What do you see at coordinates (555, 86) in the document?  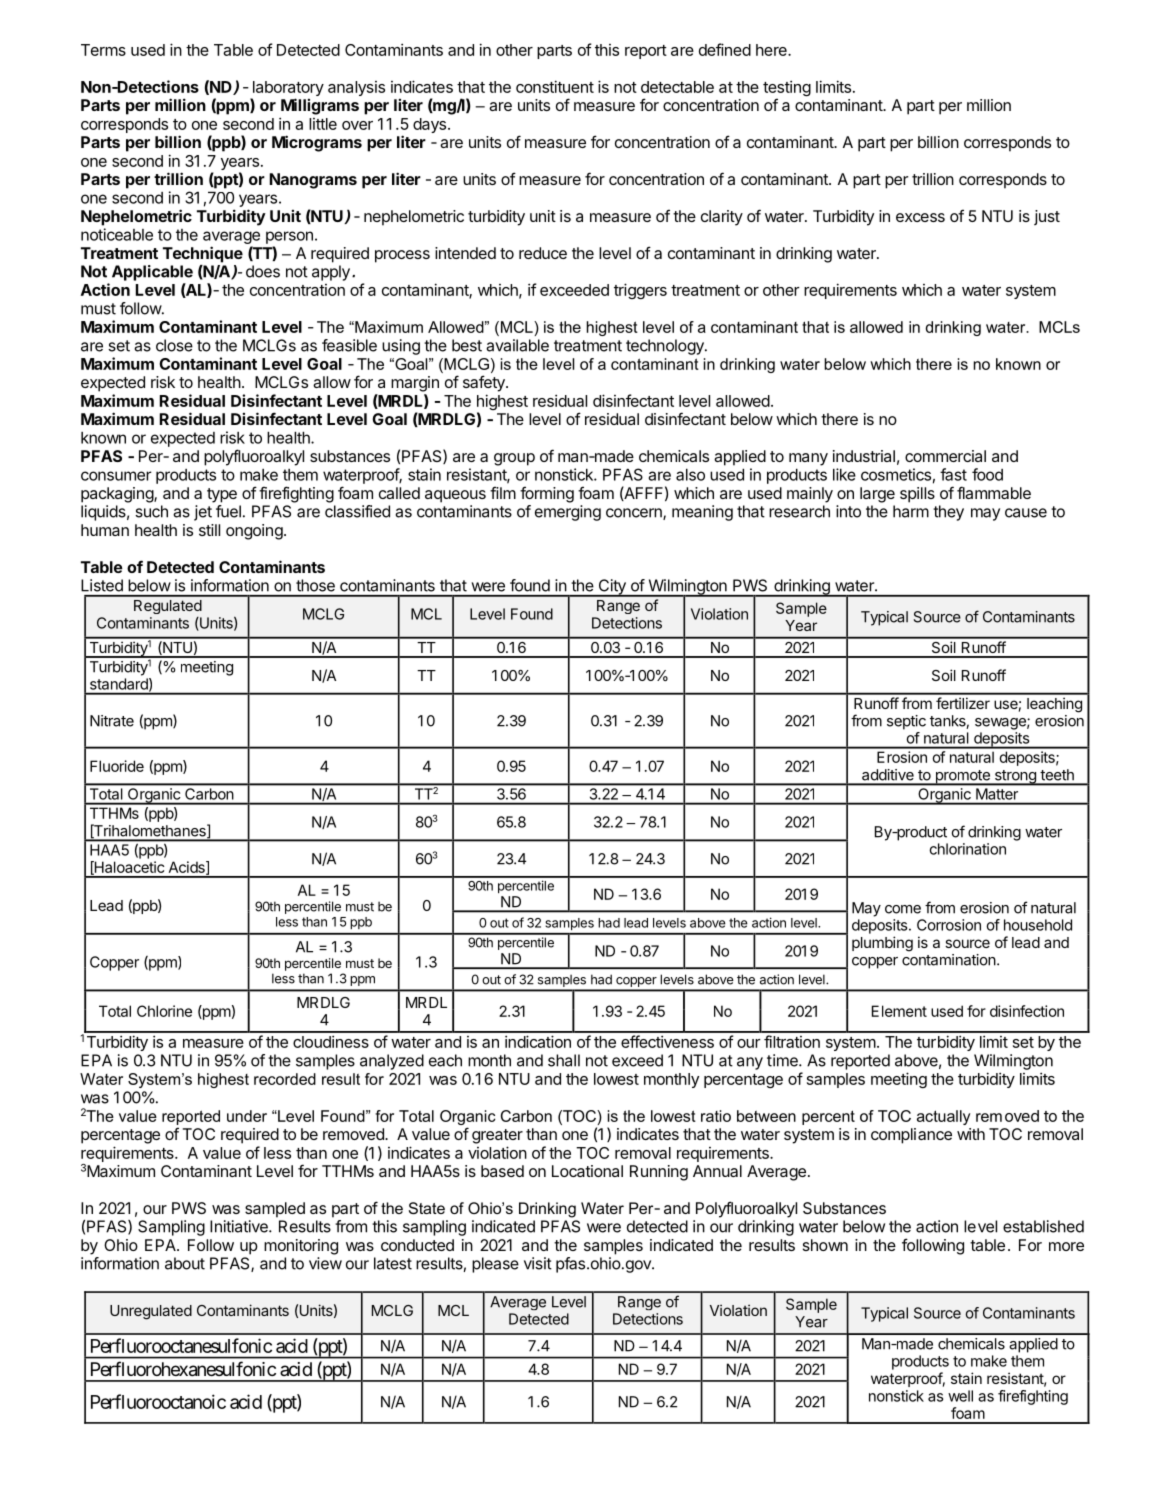 I see `constituent` at bounding box center [555, 86].
